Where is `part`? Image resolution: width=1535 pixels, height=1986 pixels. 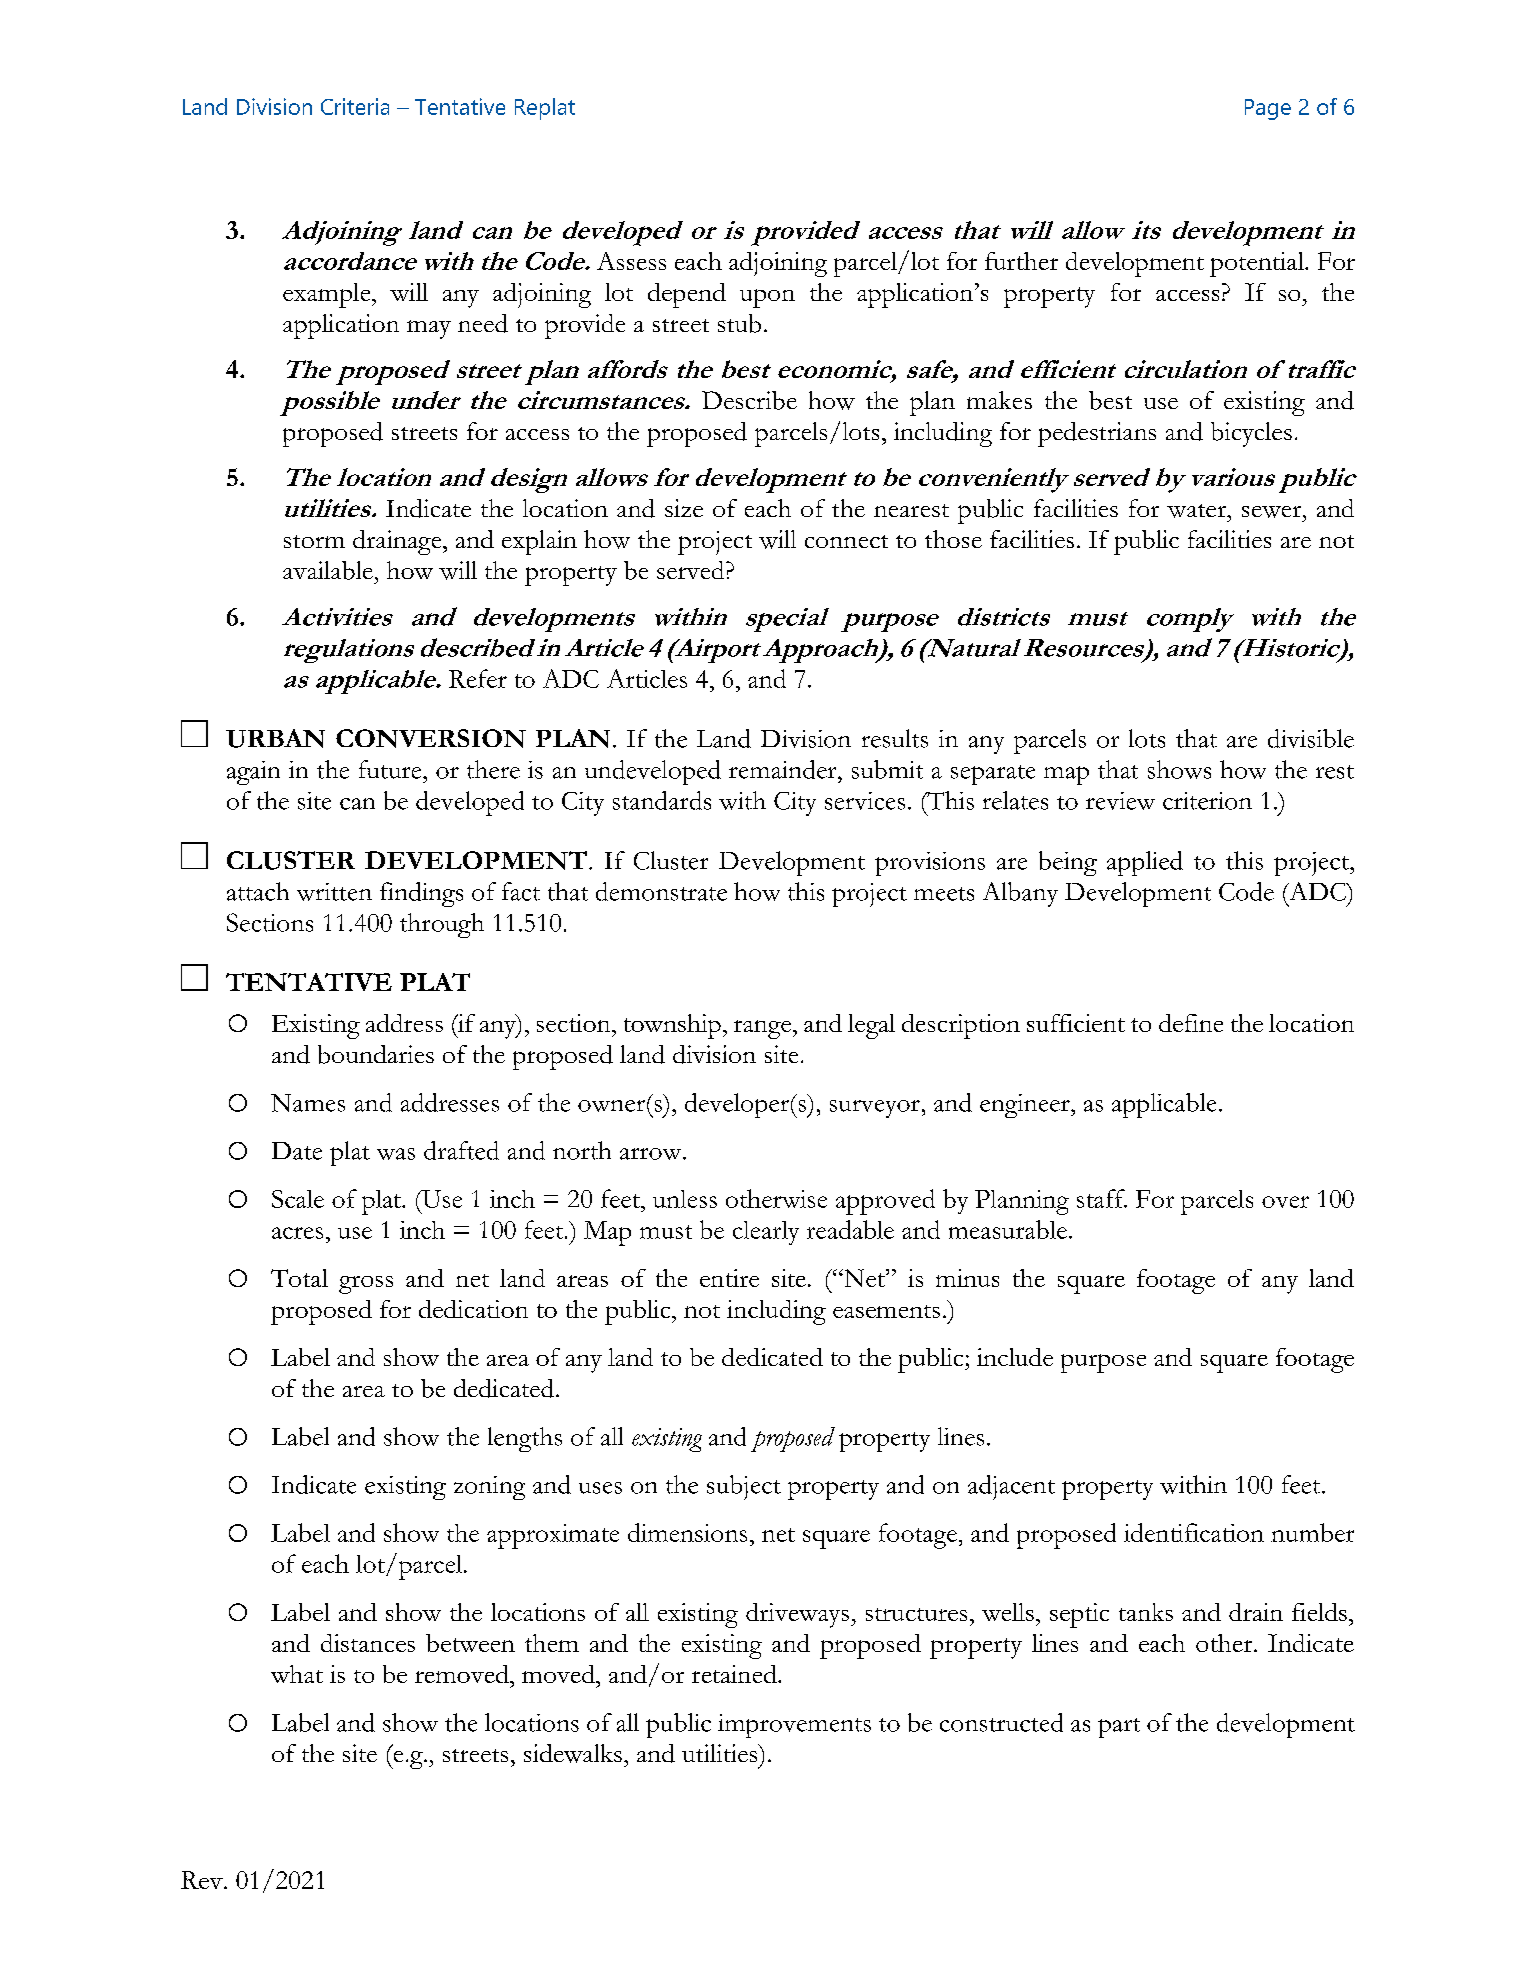
part is located at coordinates (1119, 1728).
